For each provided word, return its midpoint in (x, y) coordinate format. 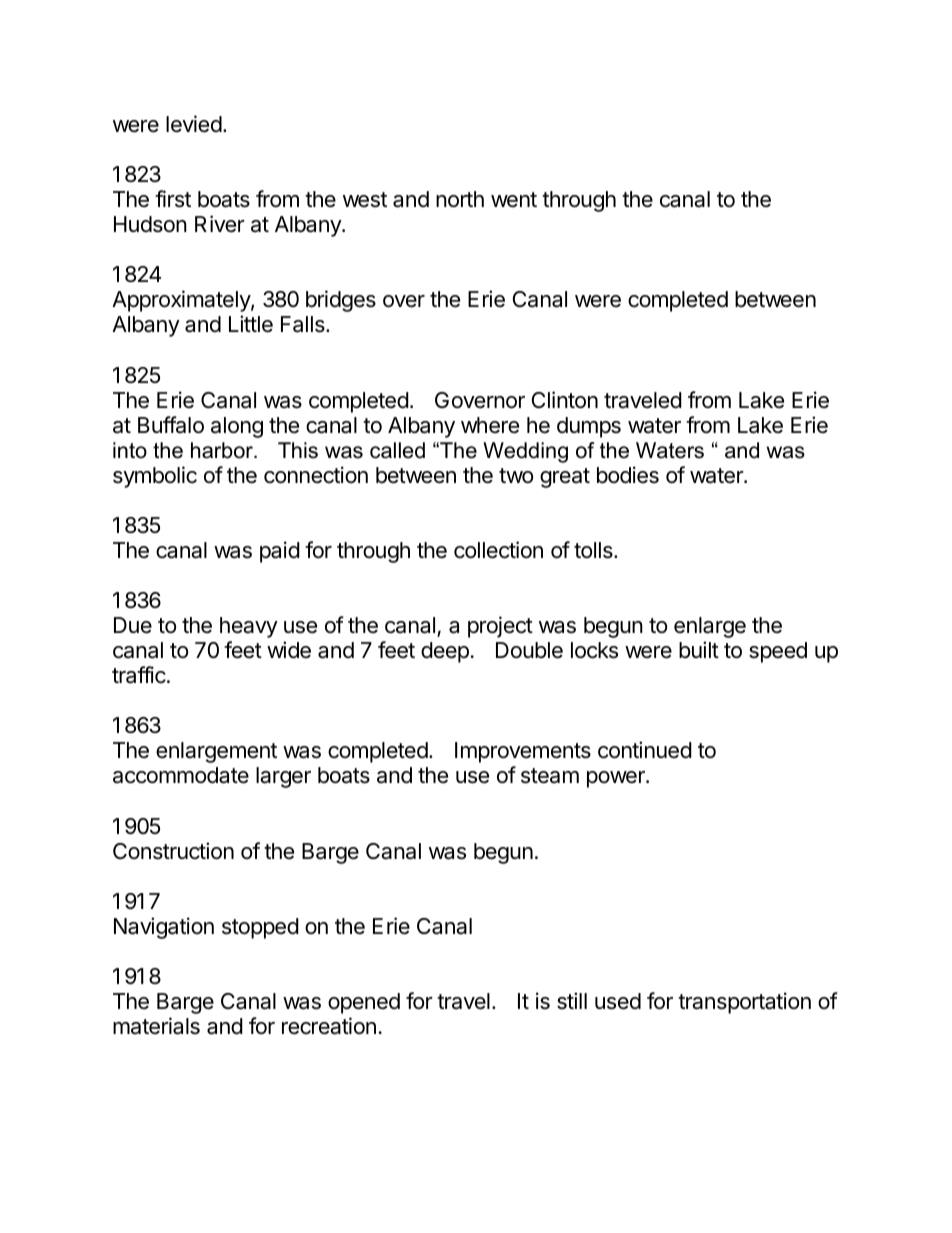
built (699, 650)
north (460, 199)
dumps (589, 427)
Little (251, 324)
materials (156, 1026)
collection (498, 550)
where (490, 425)
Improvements (523, 752)
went (514, 200)
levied (194, 124)
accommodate (181, 775)
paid (280, 552)
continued (645, 750)
